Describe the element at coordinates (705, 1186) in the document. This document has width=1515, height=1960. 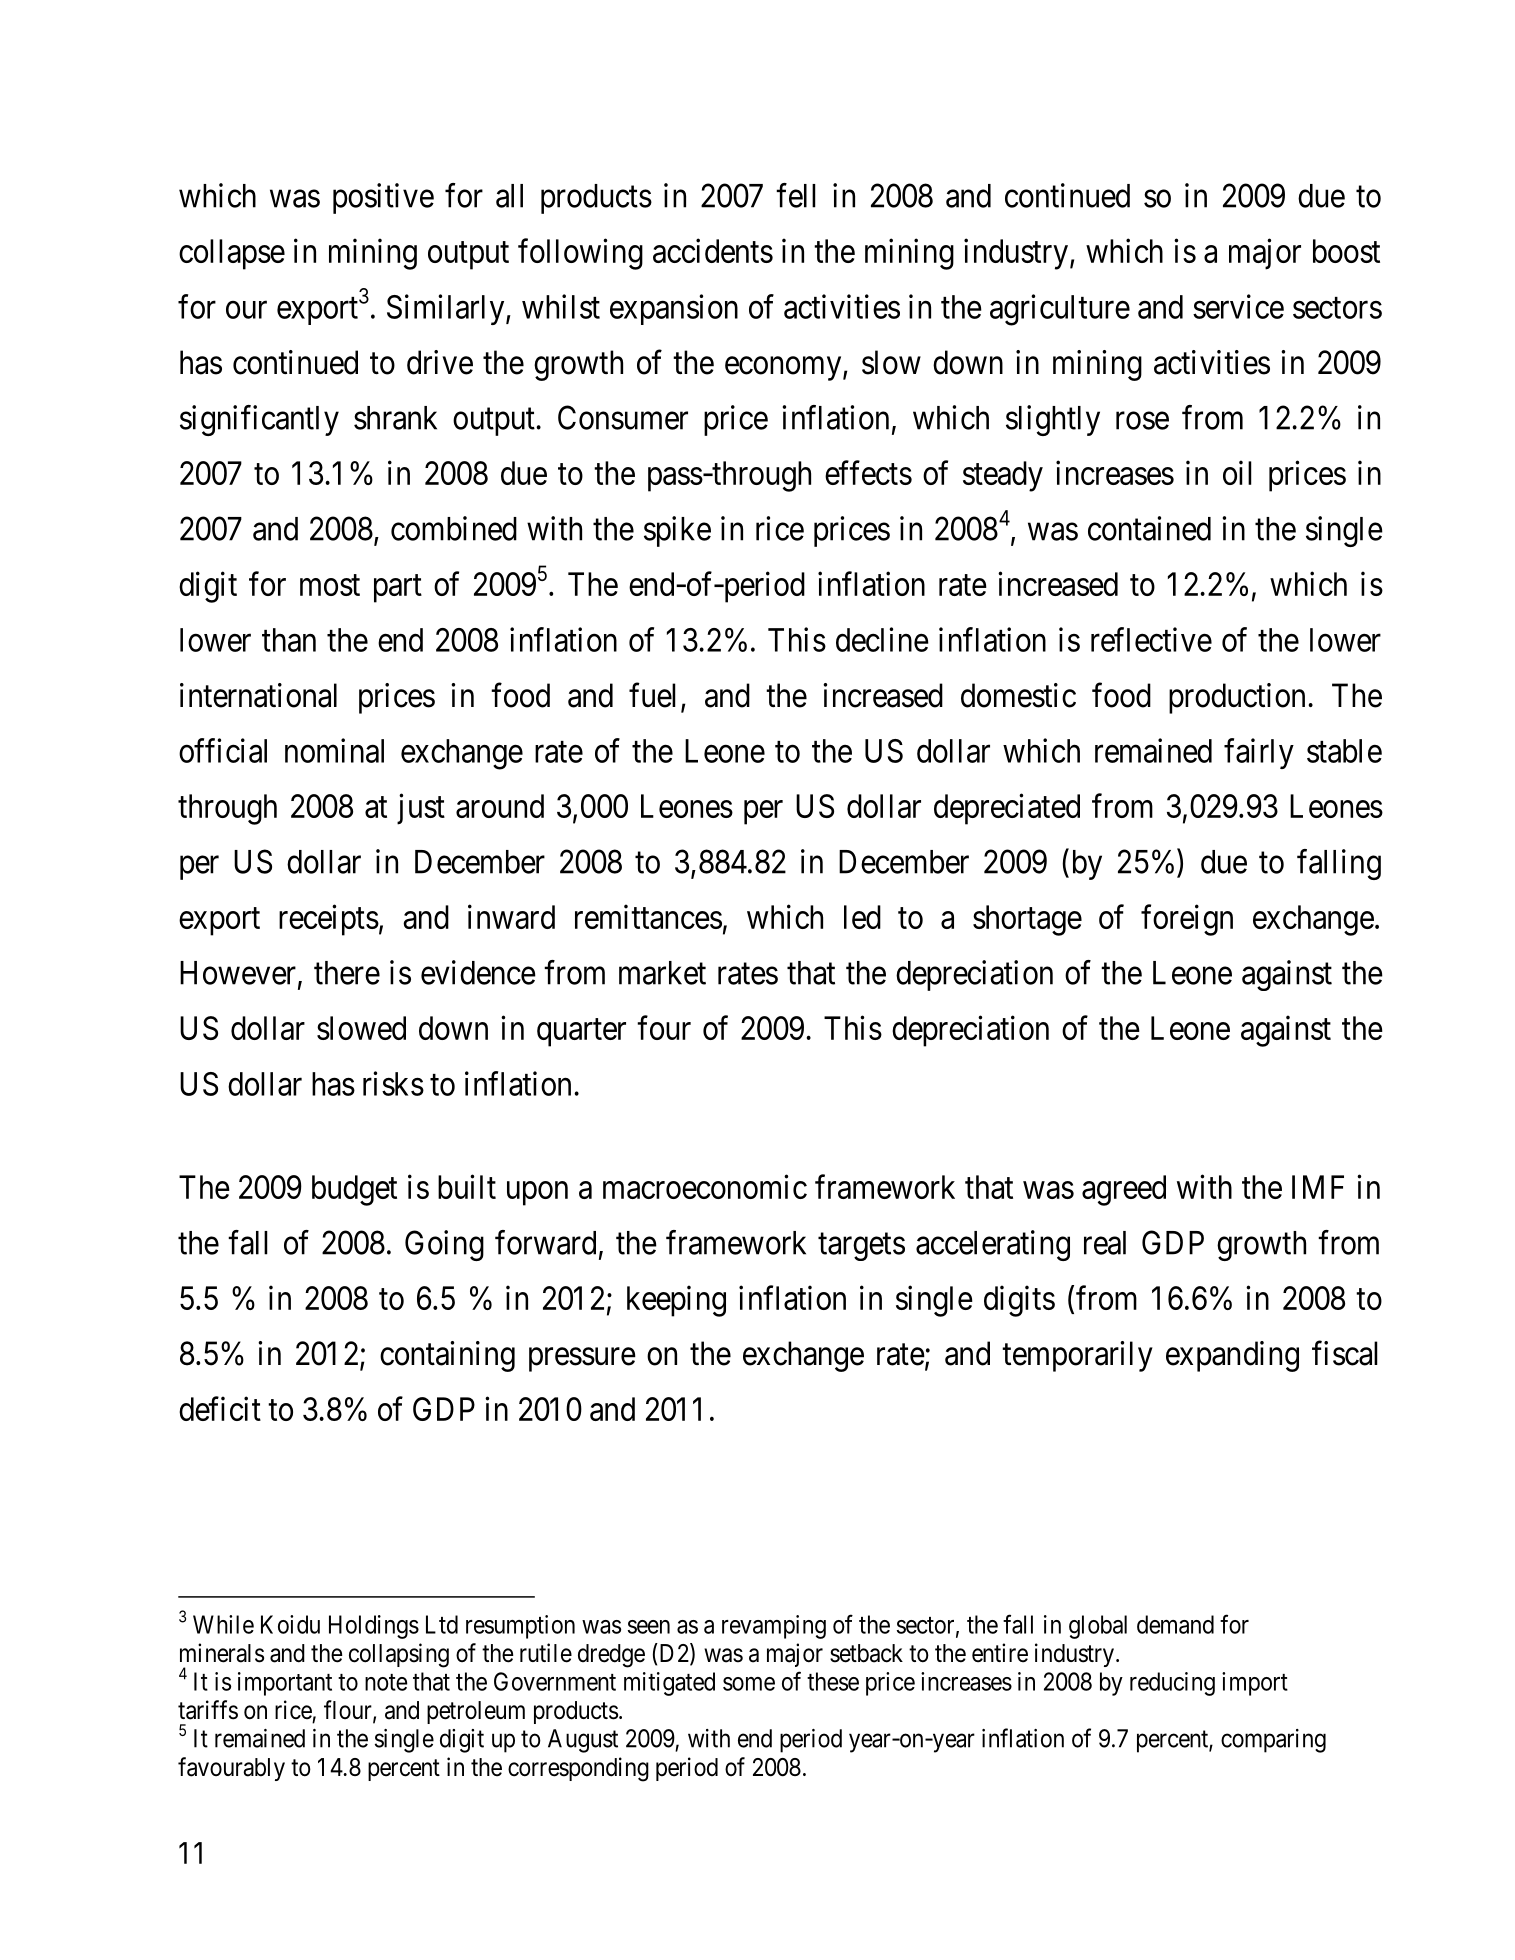
I see `macroeconomic` at that location.
